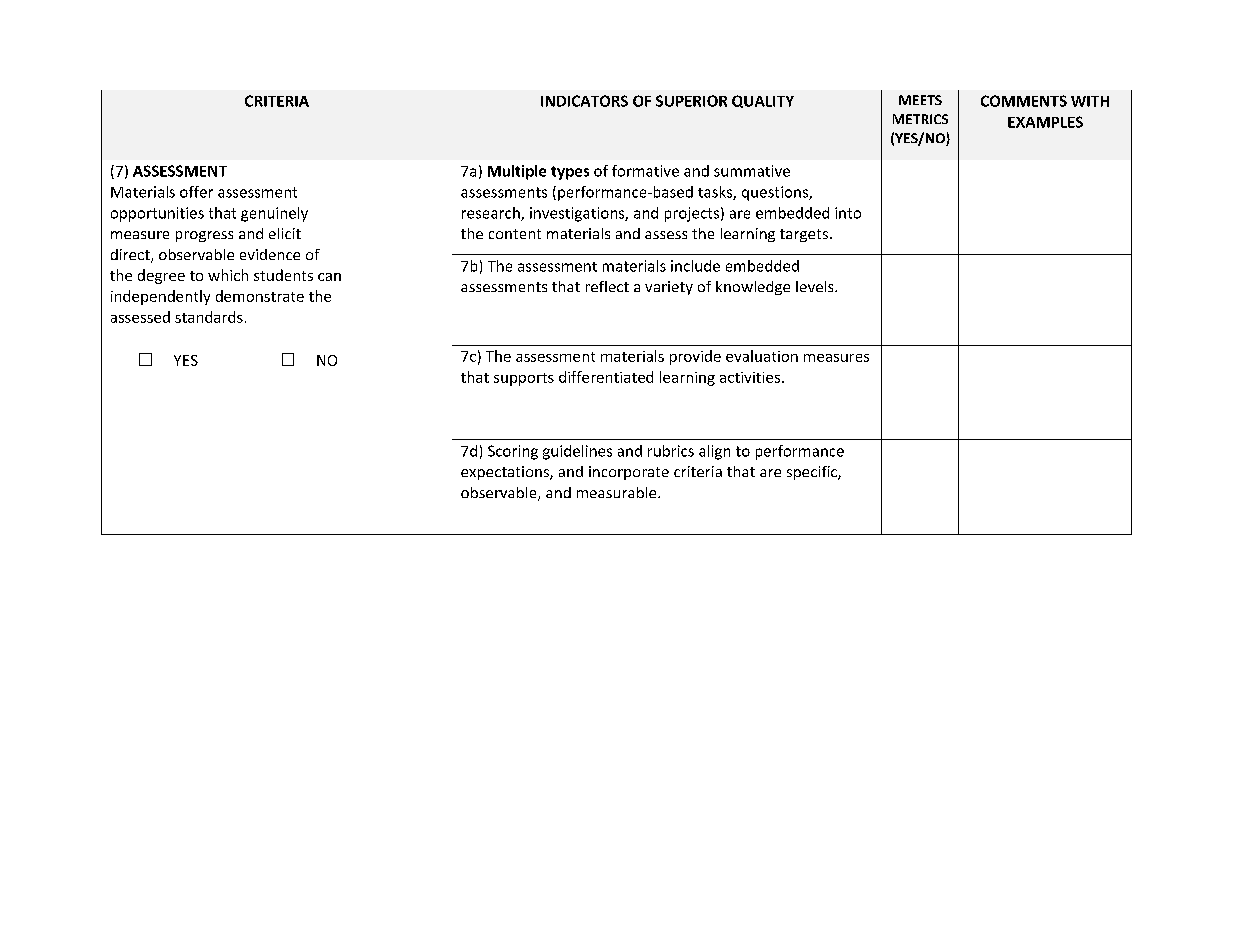 The image size is (1233, 952). Describe the element at coordinates (524, 379) in the page. I see `supports` at that location.
